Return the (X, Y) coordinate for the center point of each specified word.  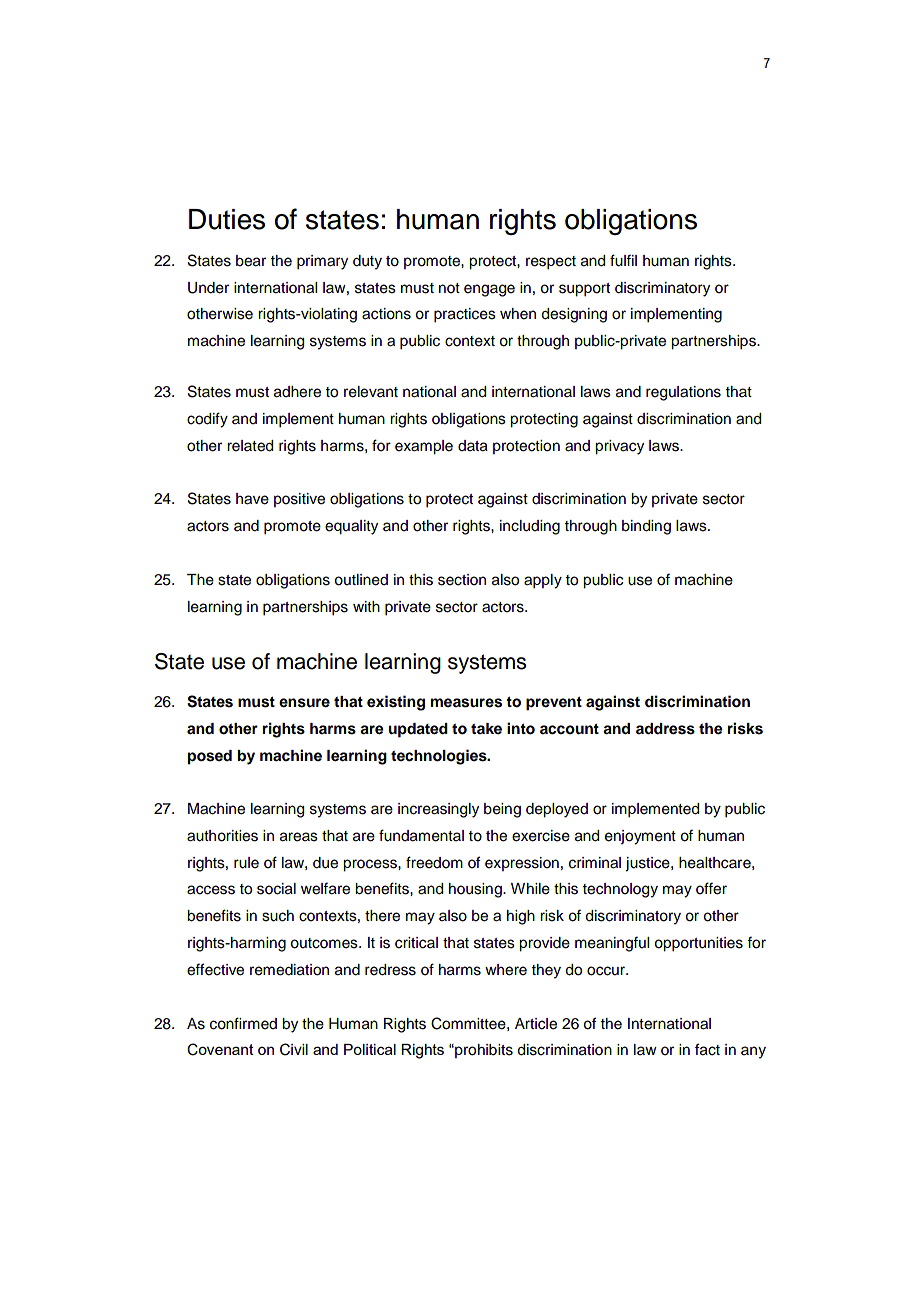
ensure (304, 703)
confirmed (243, 1023)
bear (251, 261)
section (462, 580)
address (665, 729)
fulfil (623, 260)
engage (489, 290)
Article (536, 1024)
